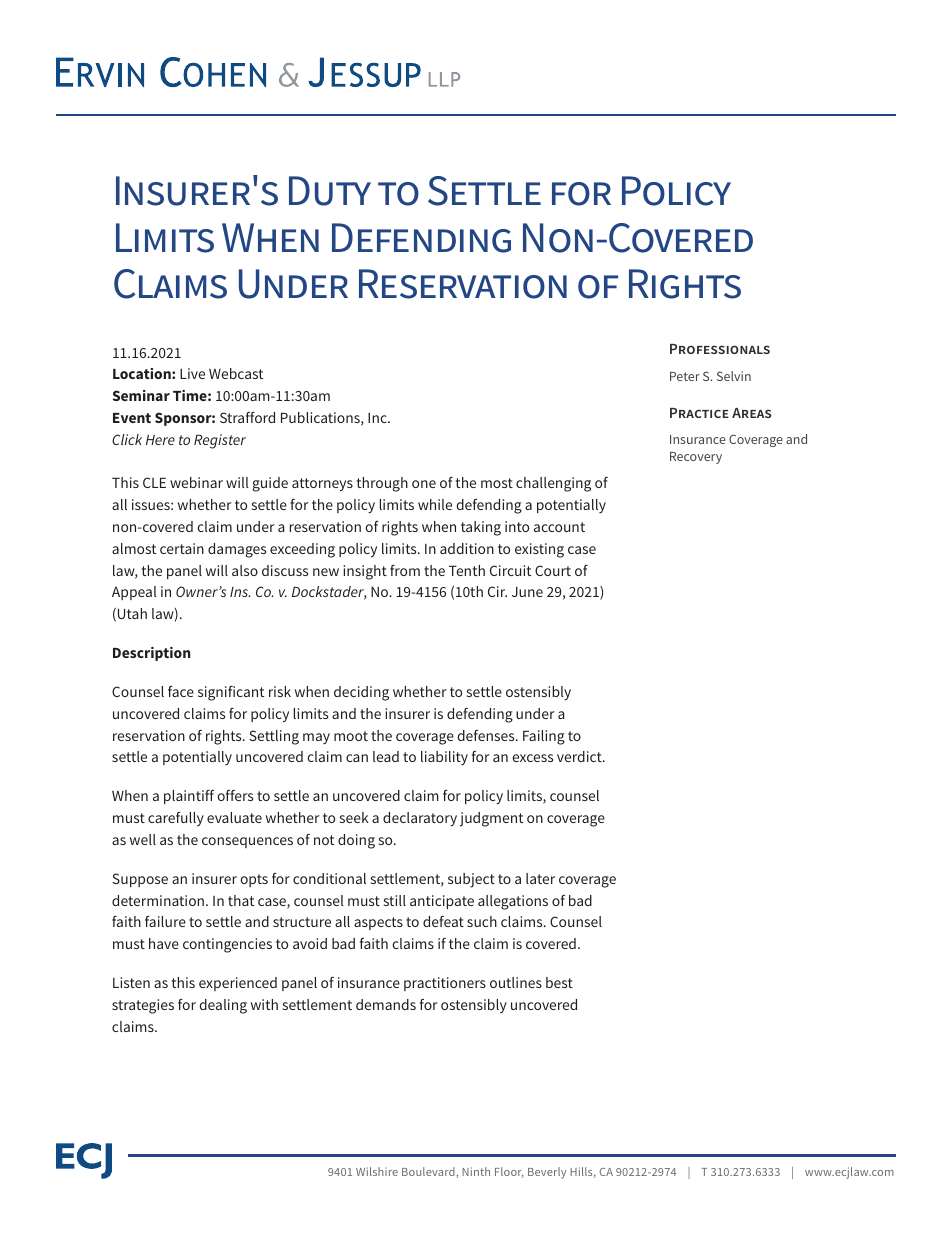 The image size is (952, 1233). I want to click on deciding, so click(361, 693).
